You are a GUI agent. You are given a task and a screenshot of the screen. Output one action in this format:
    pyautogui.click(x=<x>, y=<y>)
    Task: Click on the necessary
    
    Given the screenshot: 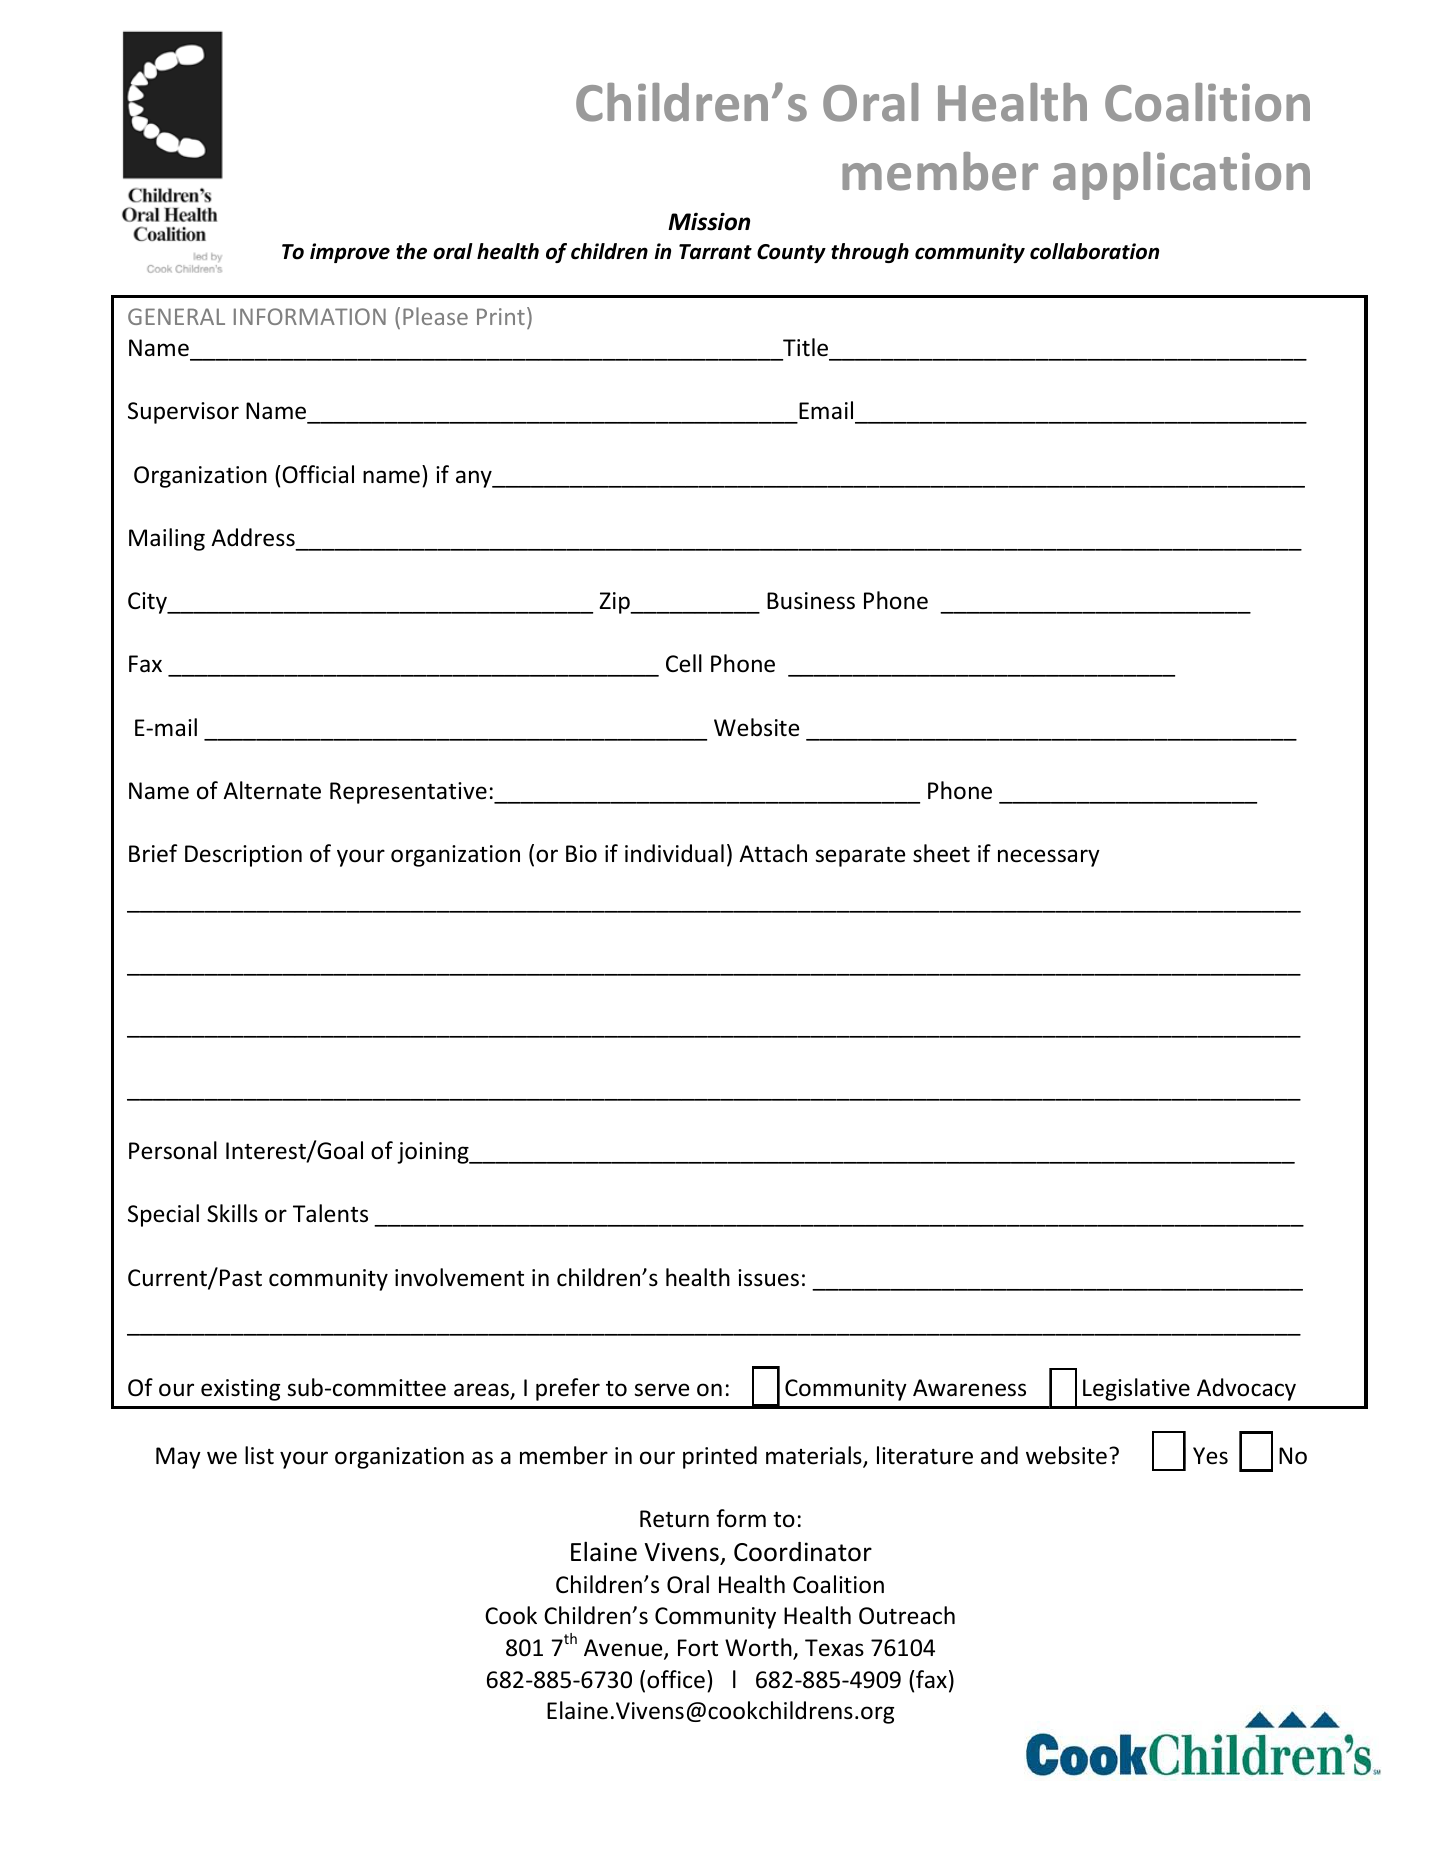 What is the action you would take?
    pyautogui.click(x=1049, y=858)
